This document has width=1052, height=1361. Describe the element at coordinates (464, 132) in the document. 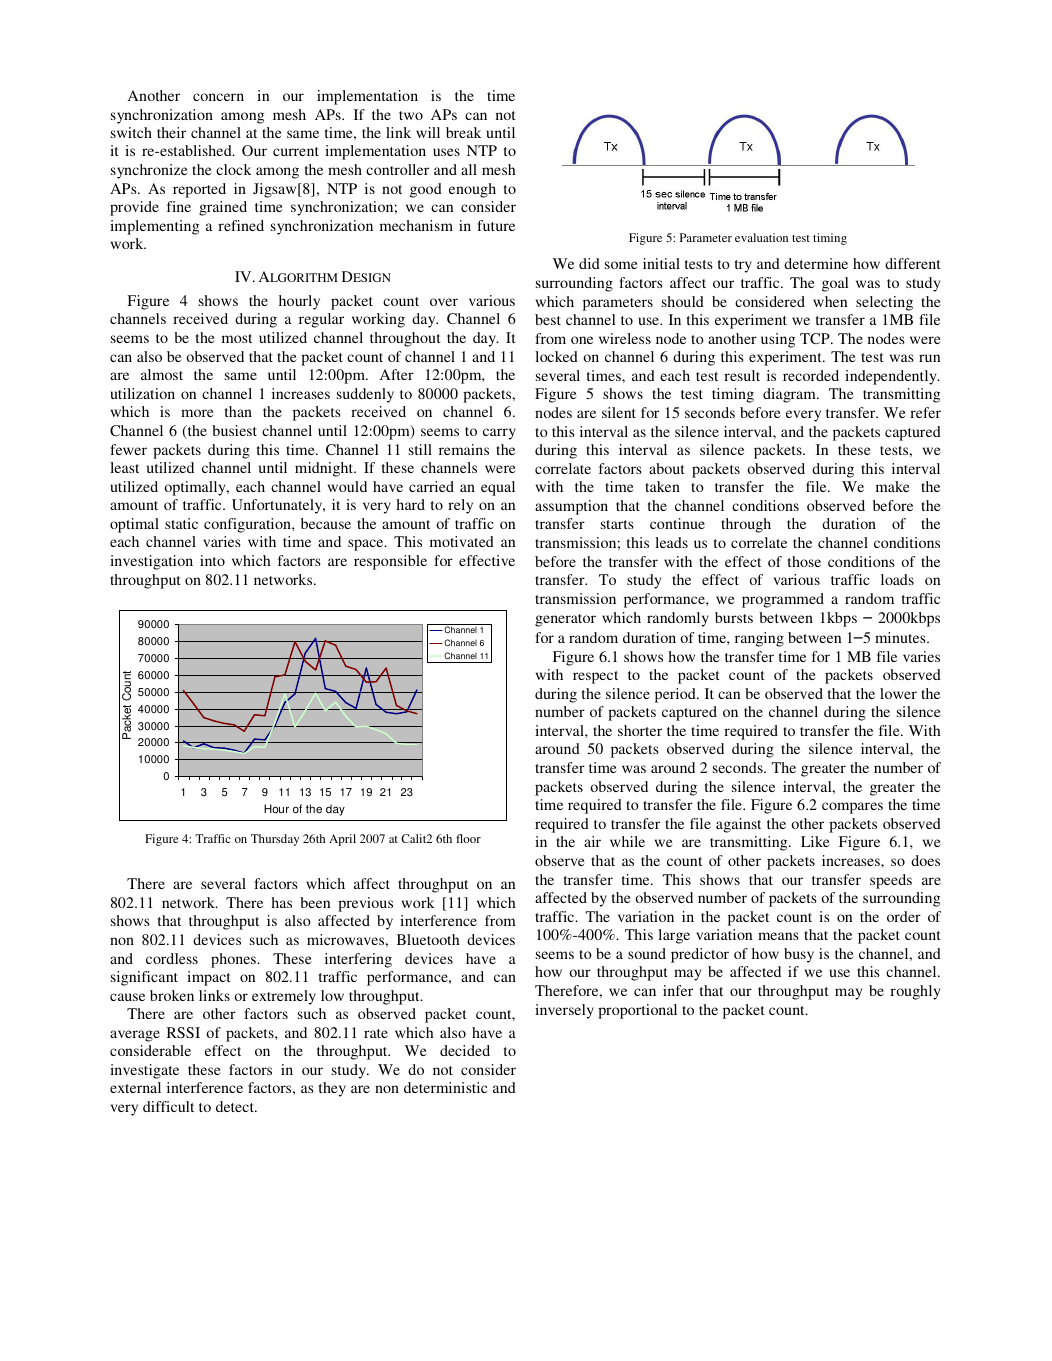

I see `break` at that location.
